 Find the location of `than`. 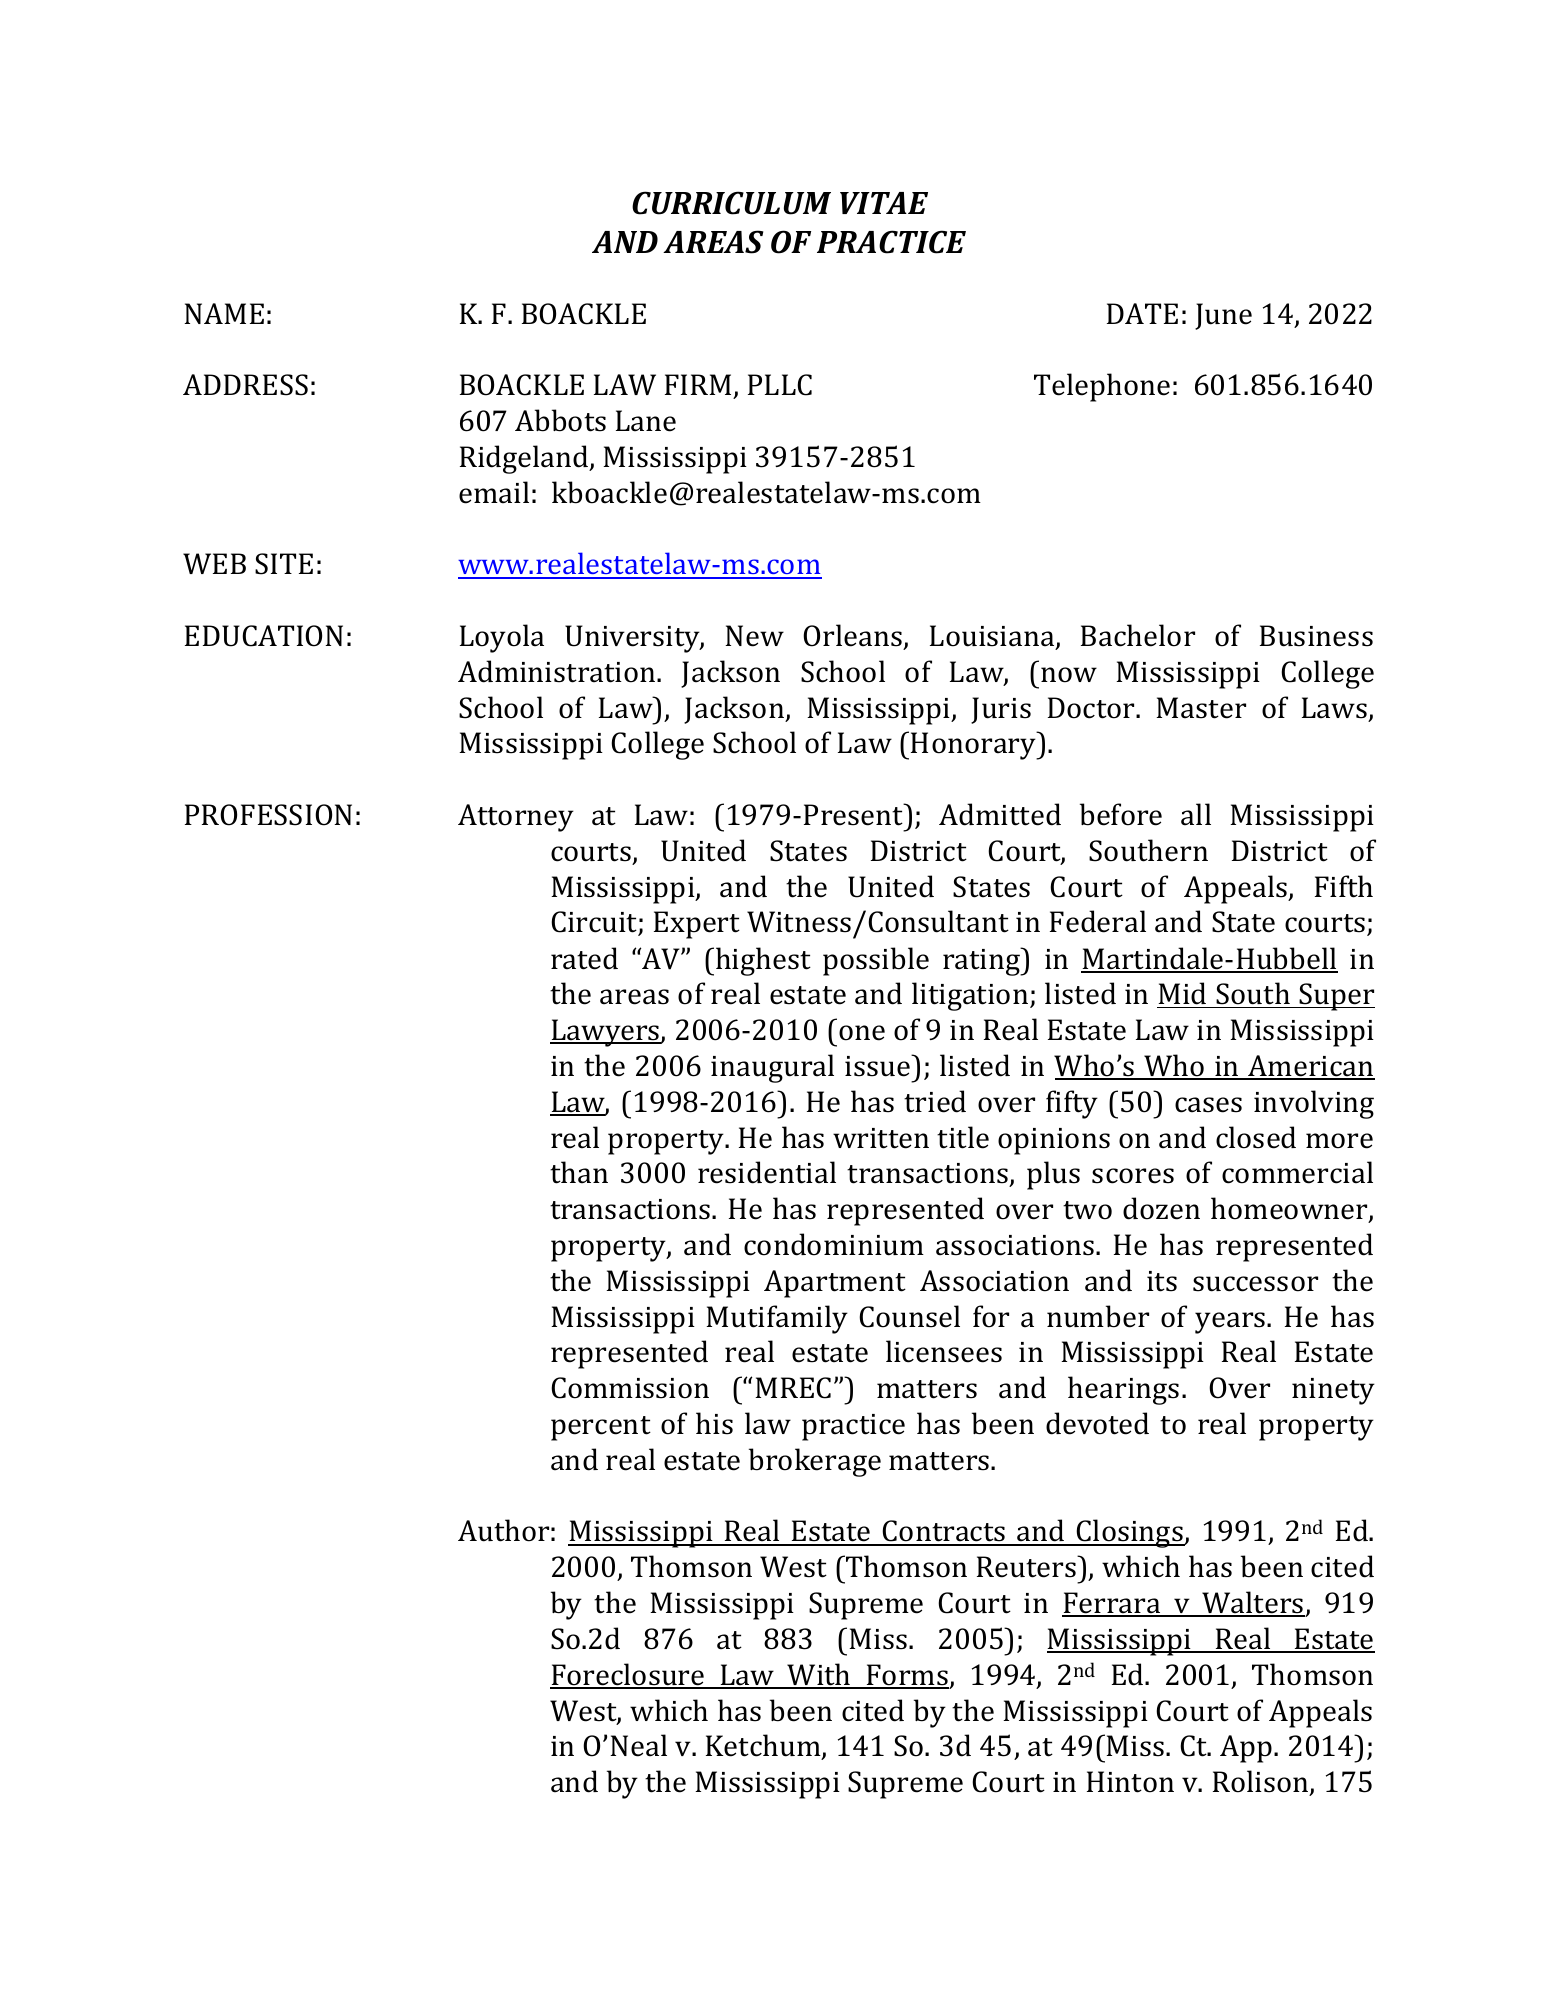

than is located at coordinates (579, 1172).
